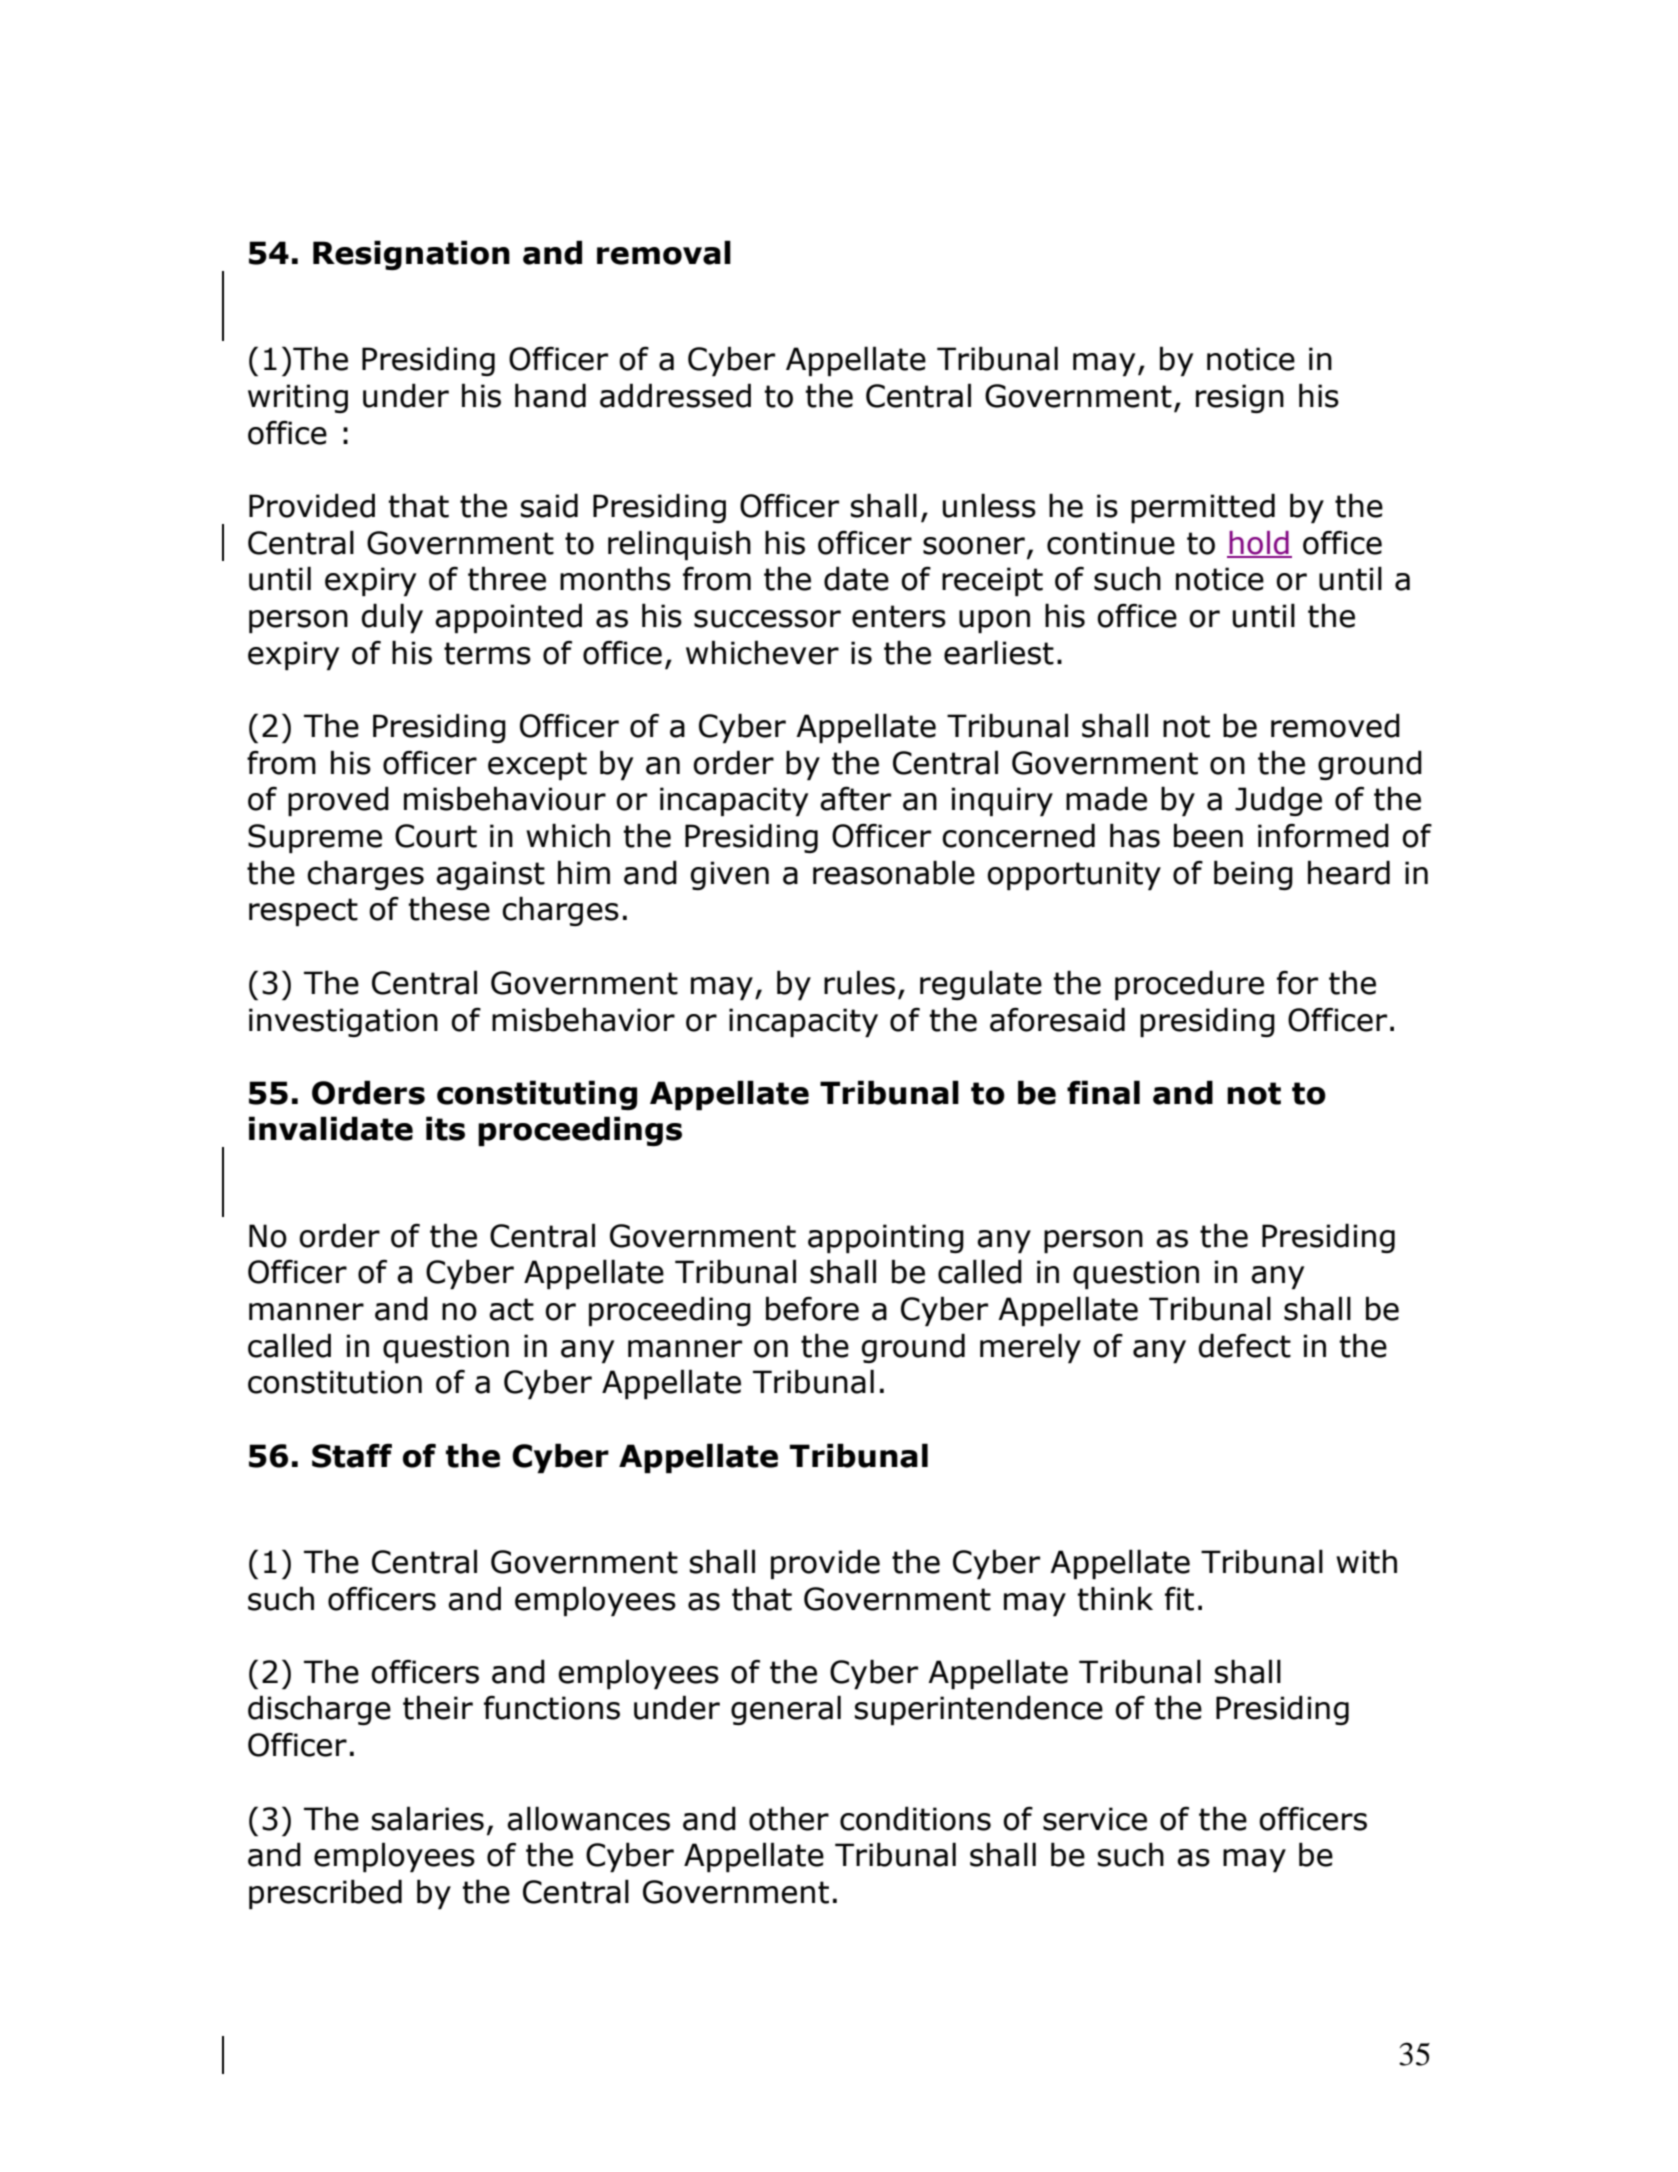  I want to click on rules, so click(859, 982).
